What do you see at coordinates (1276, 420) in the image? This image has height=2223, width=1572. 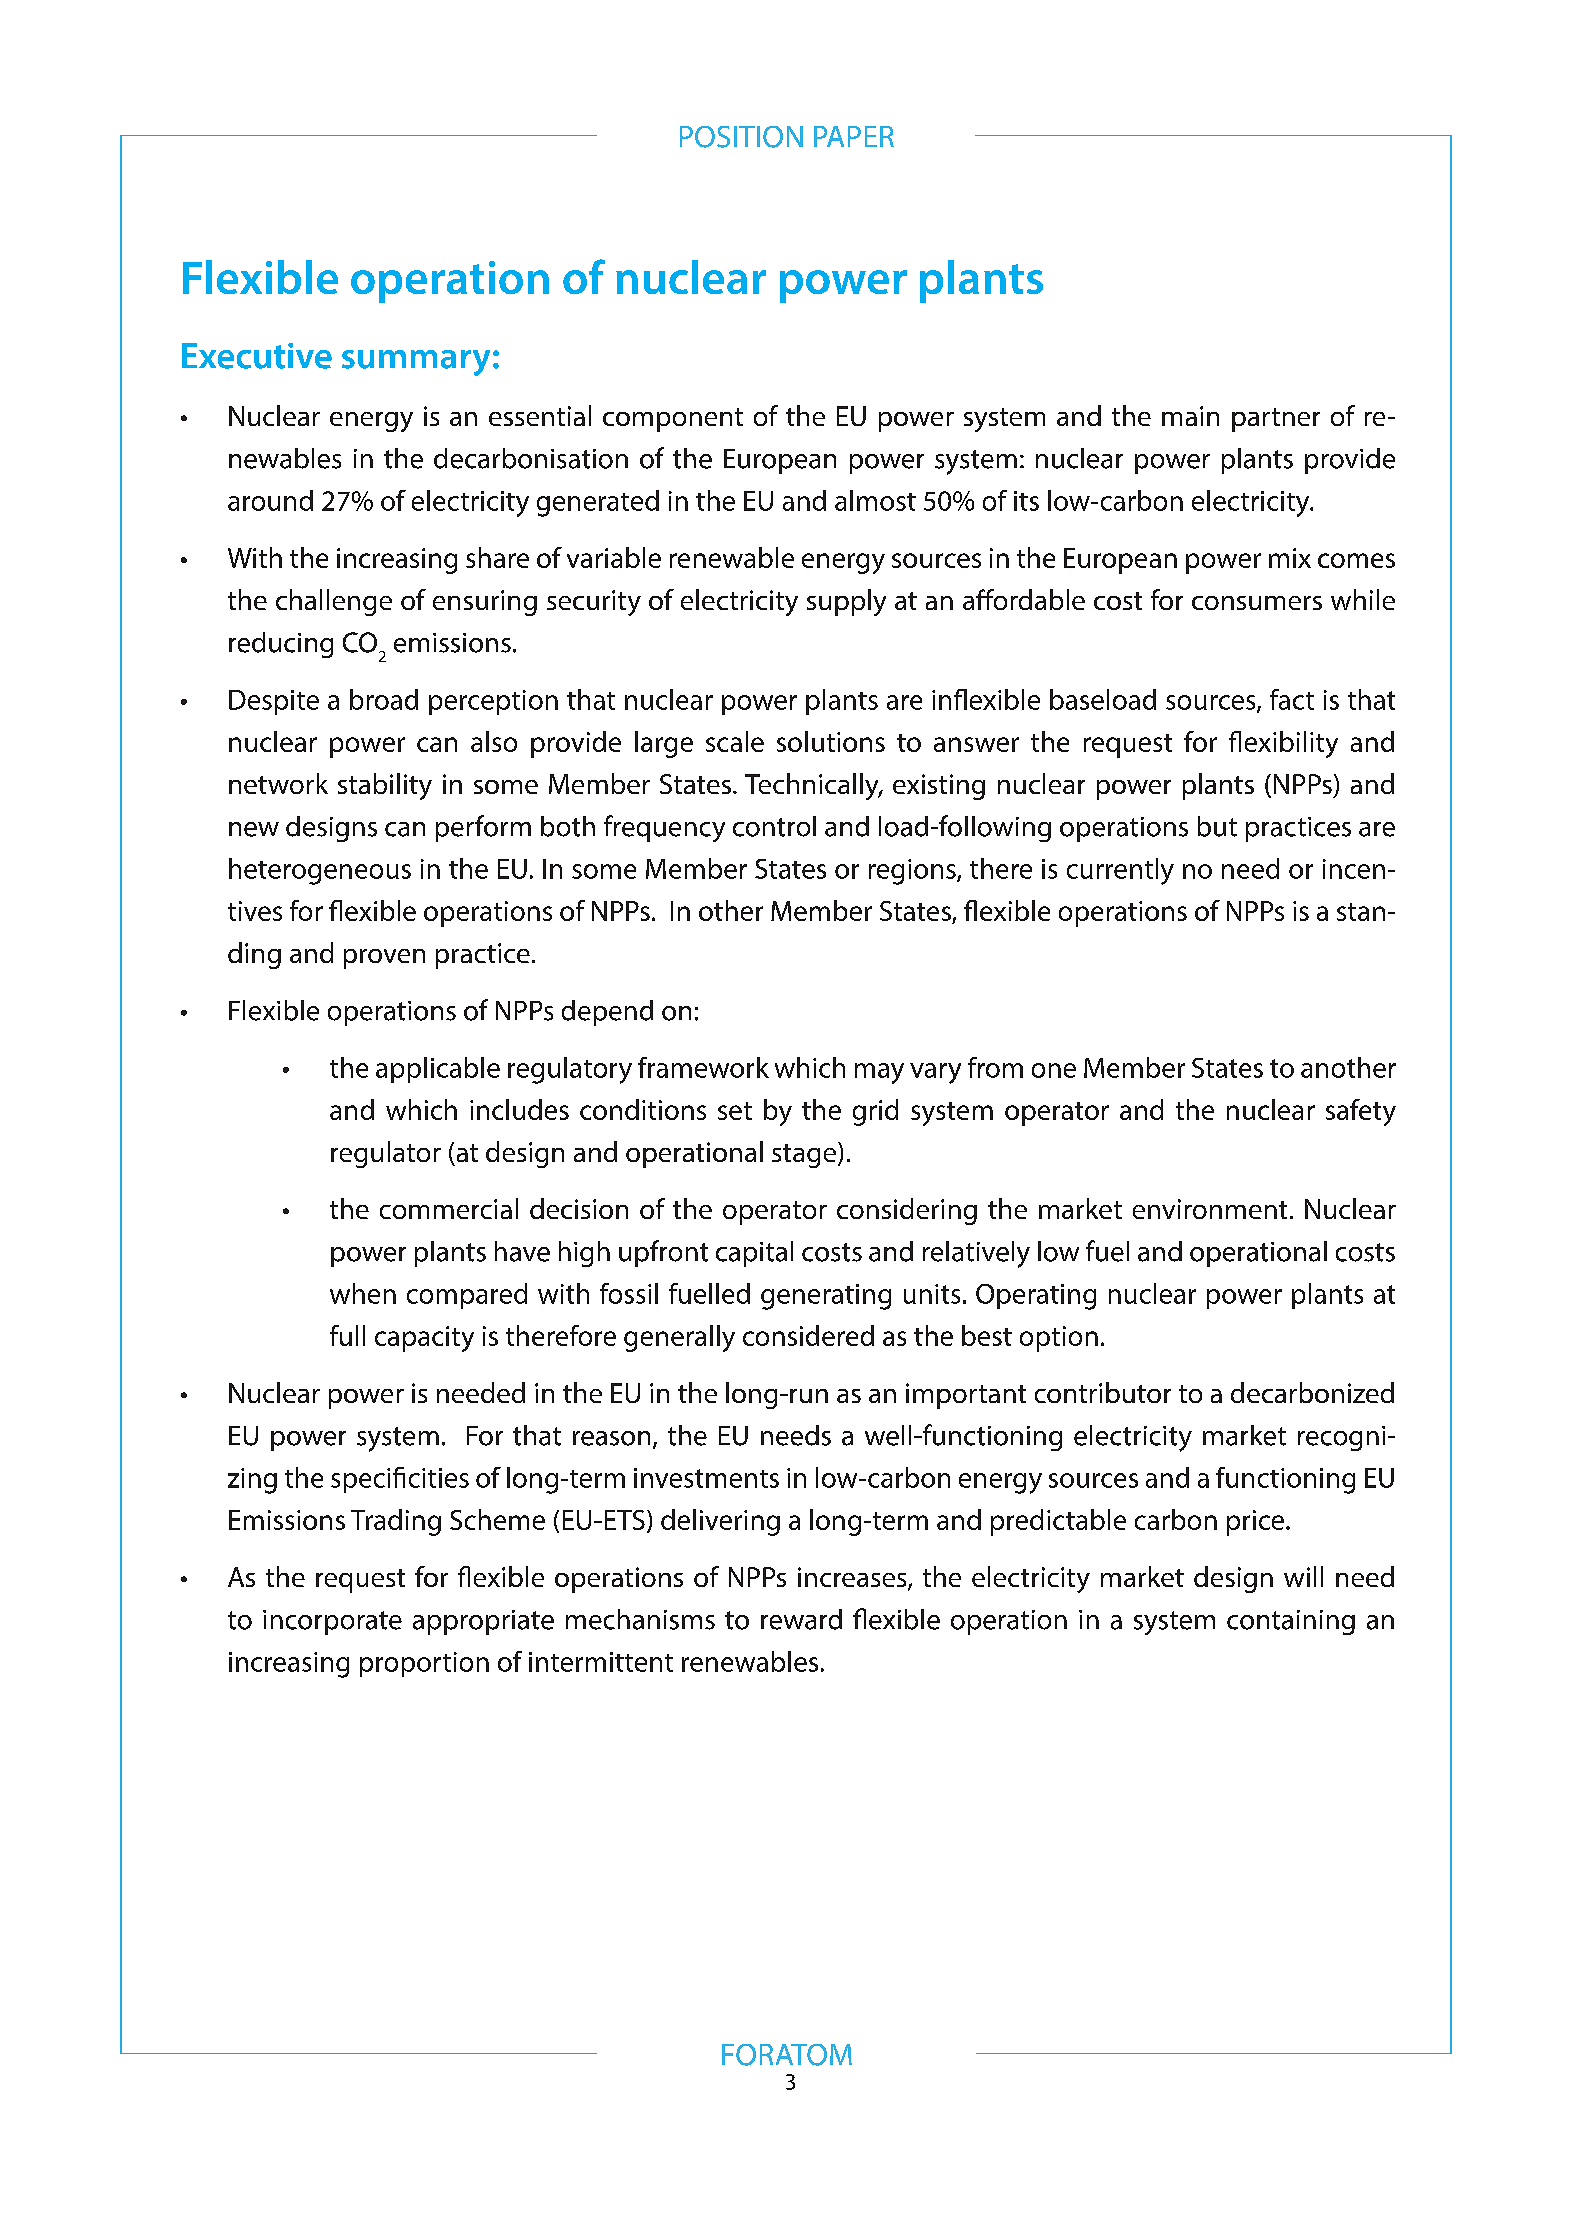 I see `partner` at bounding box center [1276, 420].
